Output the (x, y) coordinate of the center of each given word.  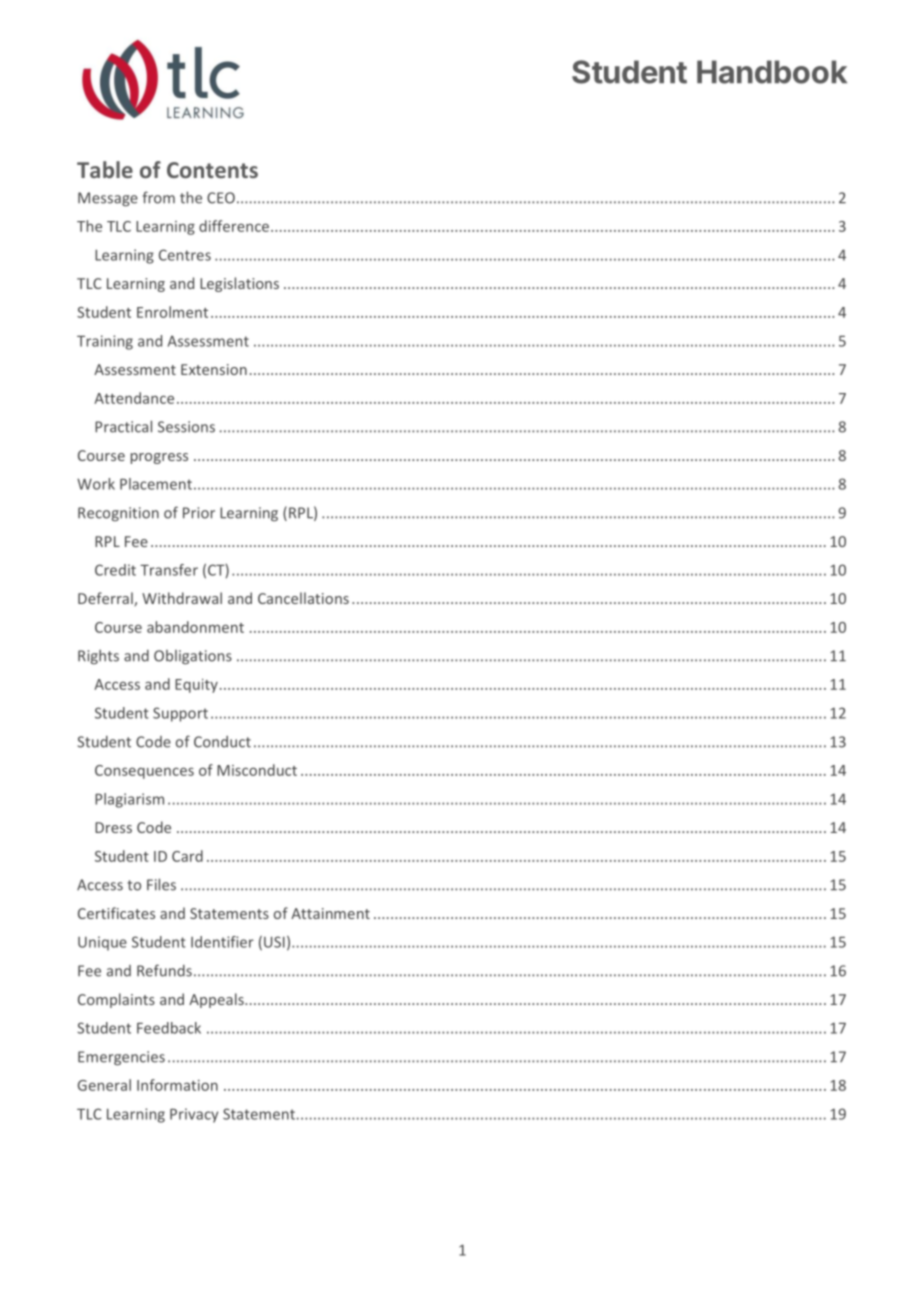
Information (177, 1085)
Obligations (193, 657)
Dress (113, 827)
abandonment (195, 627)
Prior (199, 513)
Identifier (222, 942)
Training (105, 342)
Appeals (217, 1000)
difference (234, 226)
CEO (221, 198)
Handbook (772, 72)
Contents (212, 170)
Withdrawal (182, 598)
